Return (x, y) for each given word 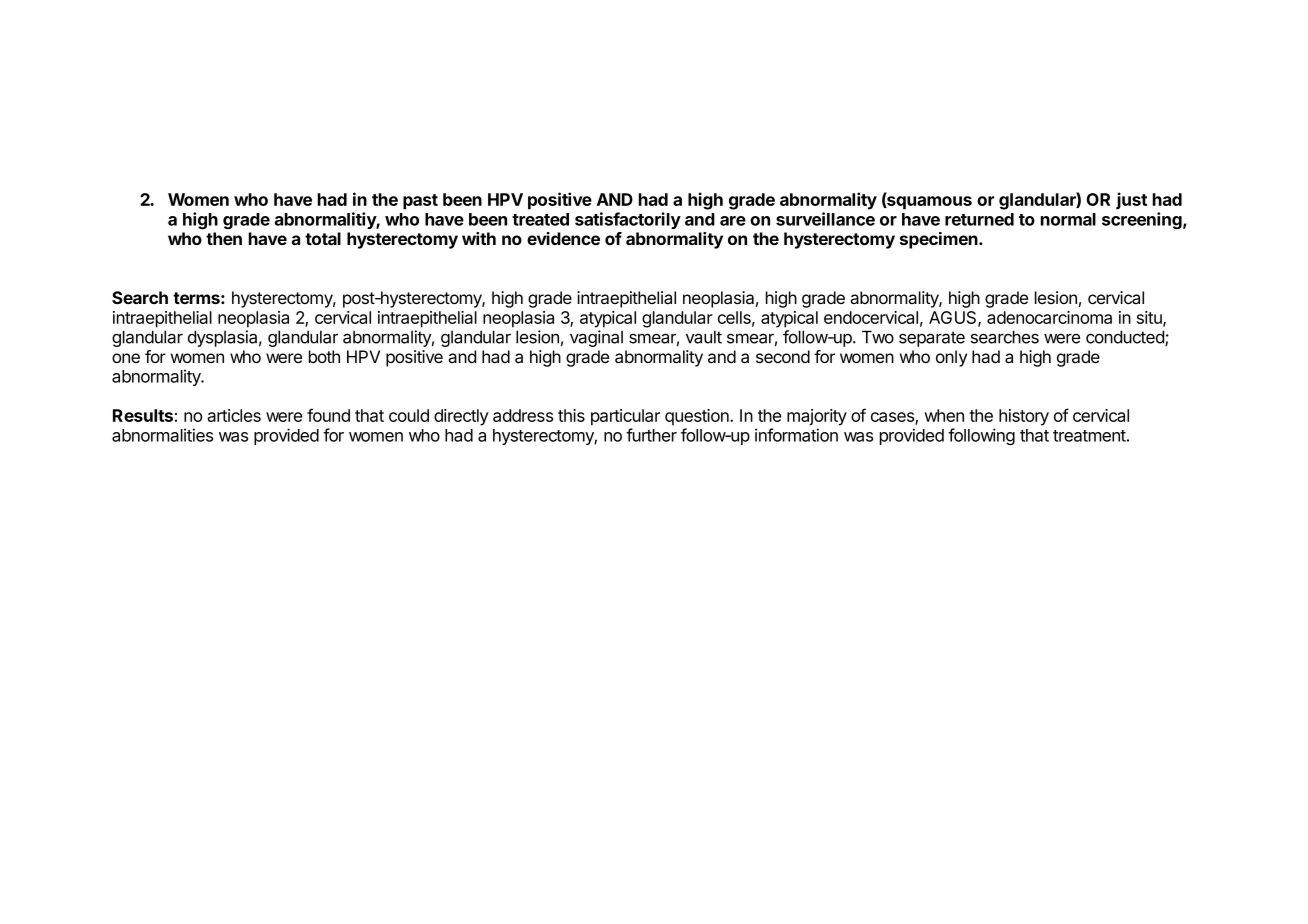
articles (234, 415)
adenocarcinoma (1049, 317)
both (324, 356)
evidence (563, 238)
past (420, 202)
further (651, 435)
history (1024, 417)
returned (979, 219)
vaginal (596, 338)
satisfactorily (628, 220)
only (951, 358)
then (224, 238)
